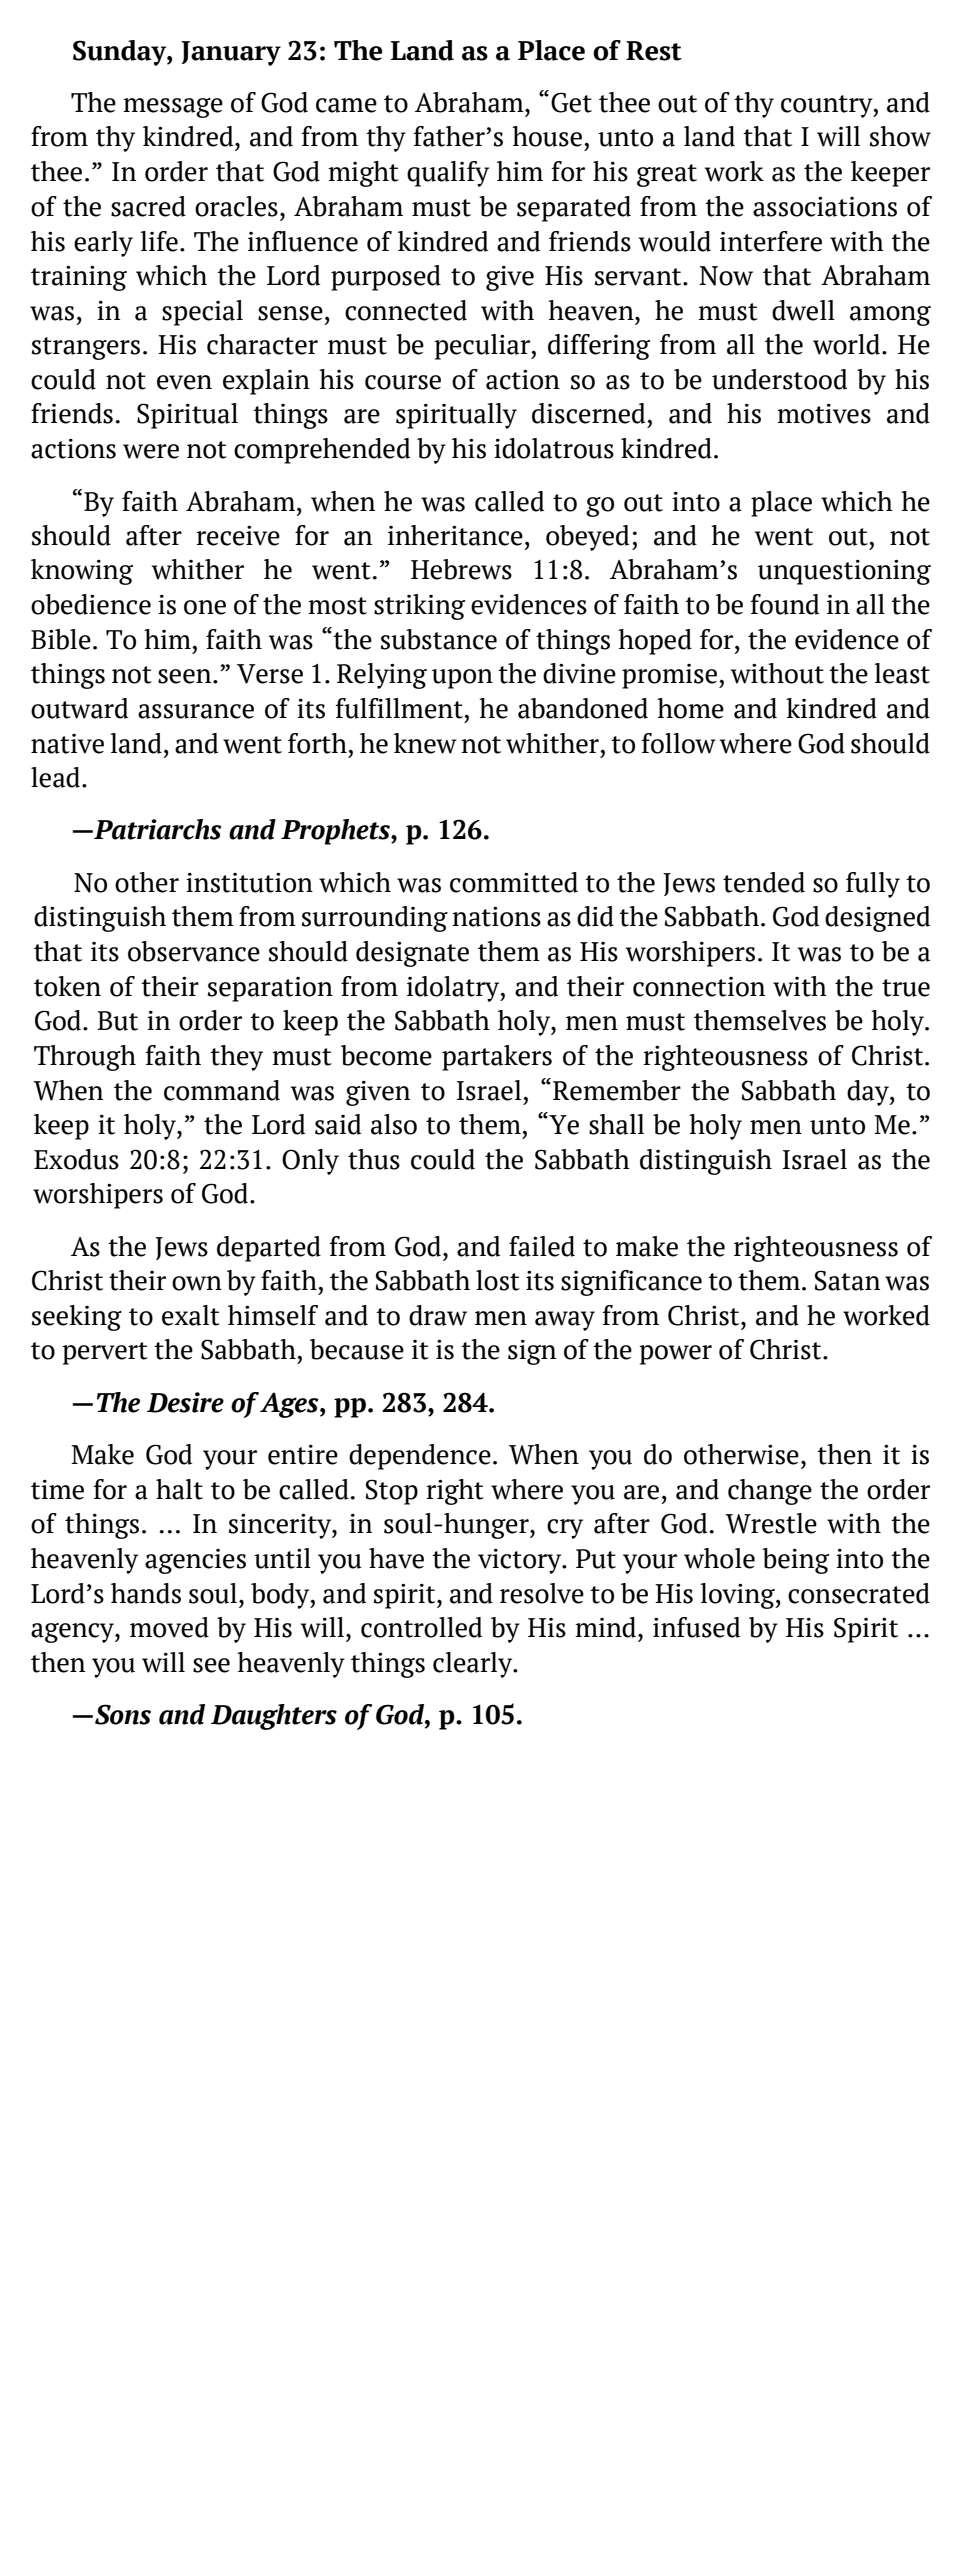  I want to click on committed, so click(514, 882).
